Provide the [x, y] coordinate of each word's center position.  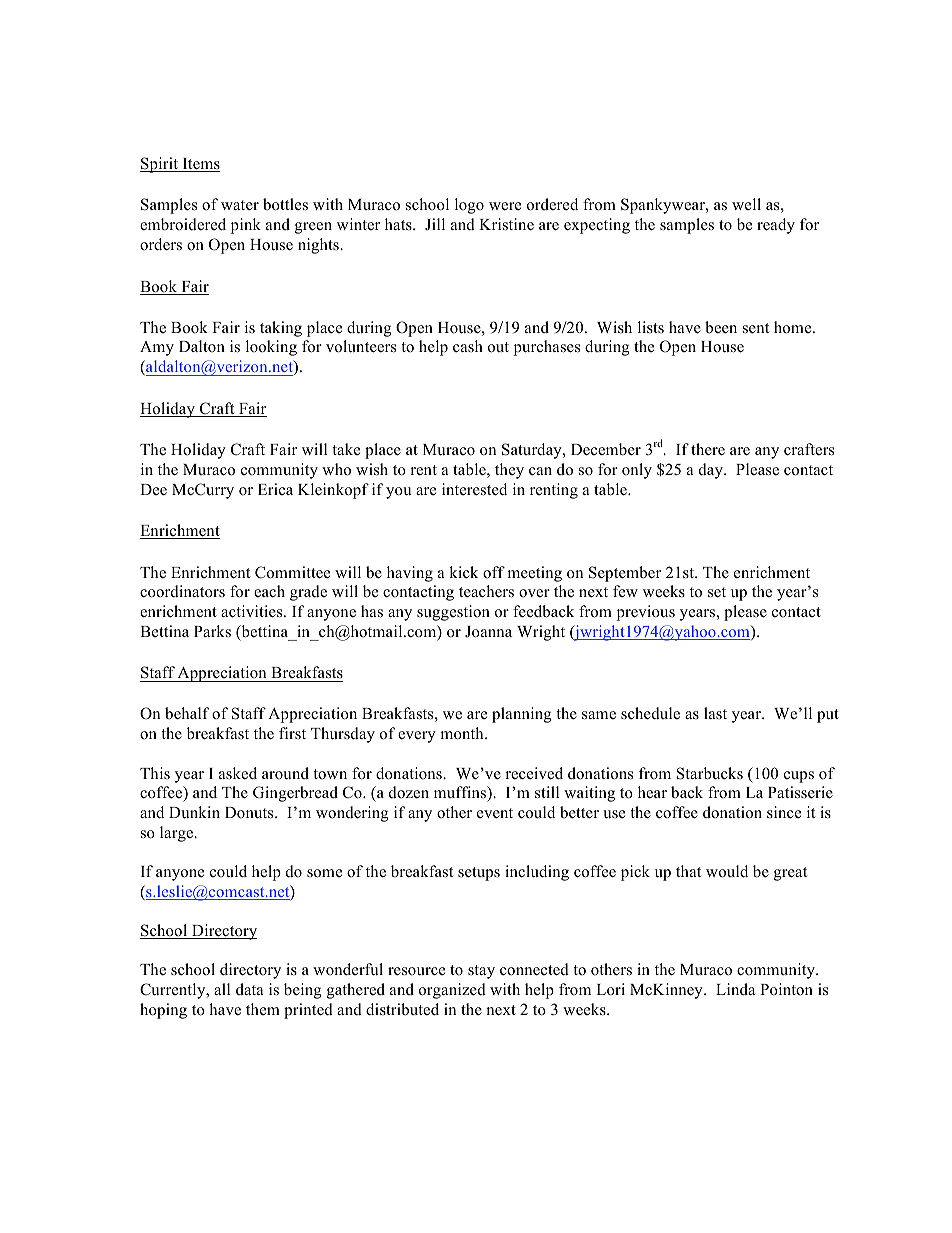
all [222, 989]
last [715, 713]
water [240, 205]
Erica [275, 489]
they [509, 471]
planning [522, 715]
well [746, 204]
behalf [187, 713]
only [637, 471]
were [505, 206]
